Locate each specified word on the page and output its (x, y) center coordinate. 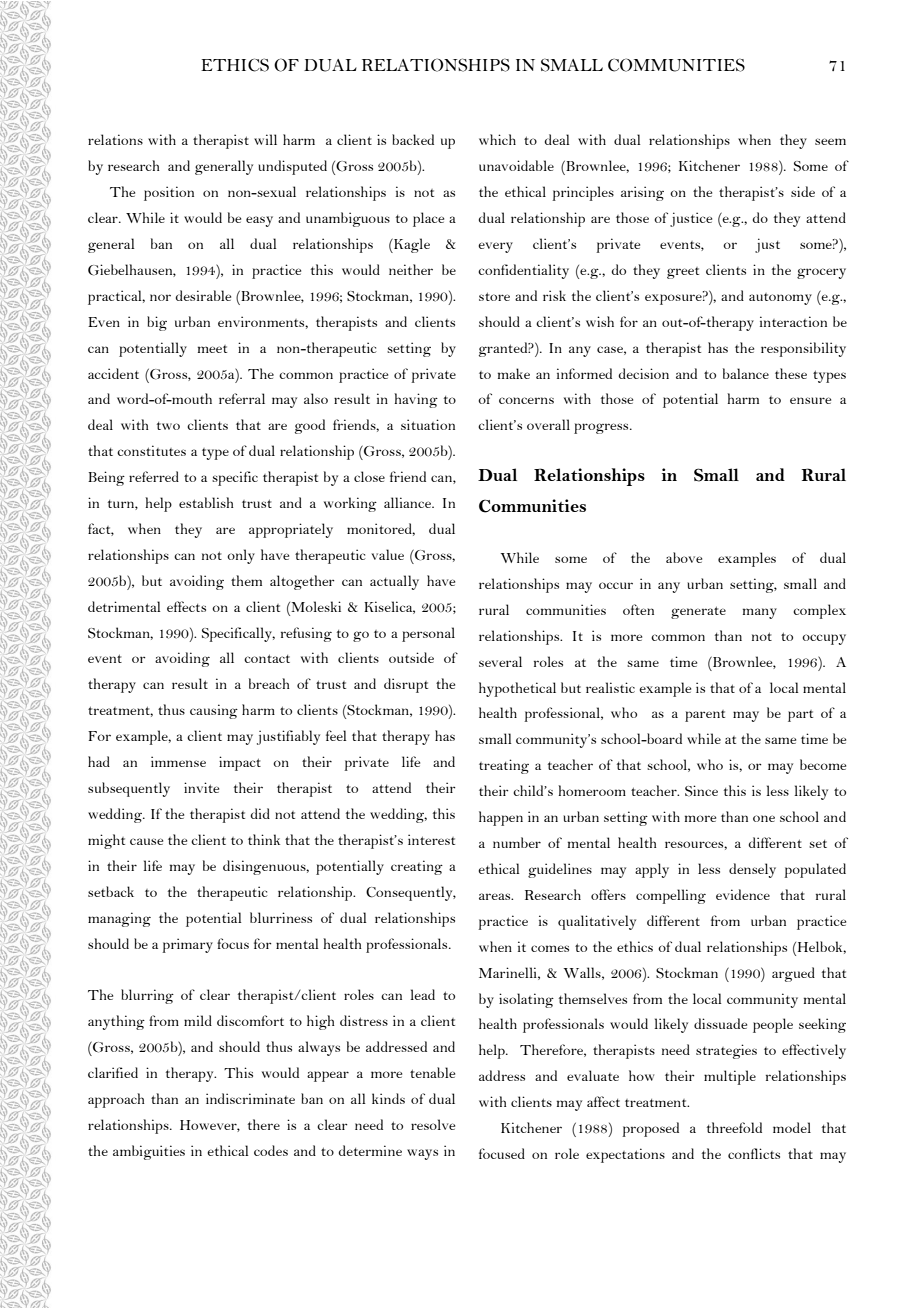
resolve (433, 1124)
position (169, 193)
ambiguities (149, 1152)
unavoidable (516, 165)
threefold (734, 1127)
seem (830, 141)
